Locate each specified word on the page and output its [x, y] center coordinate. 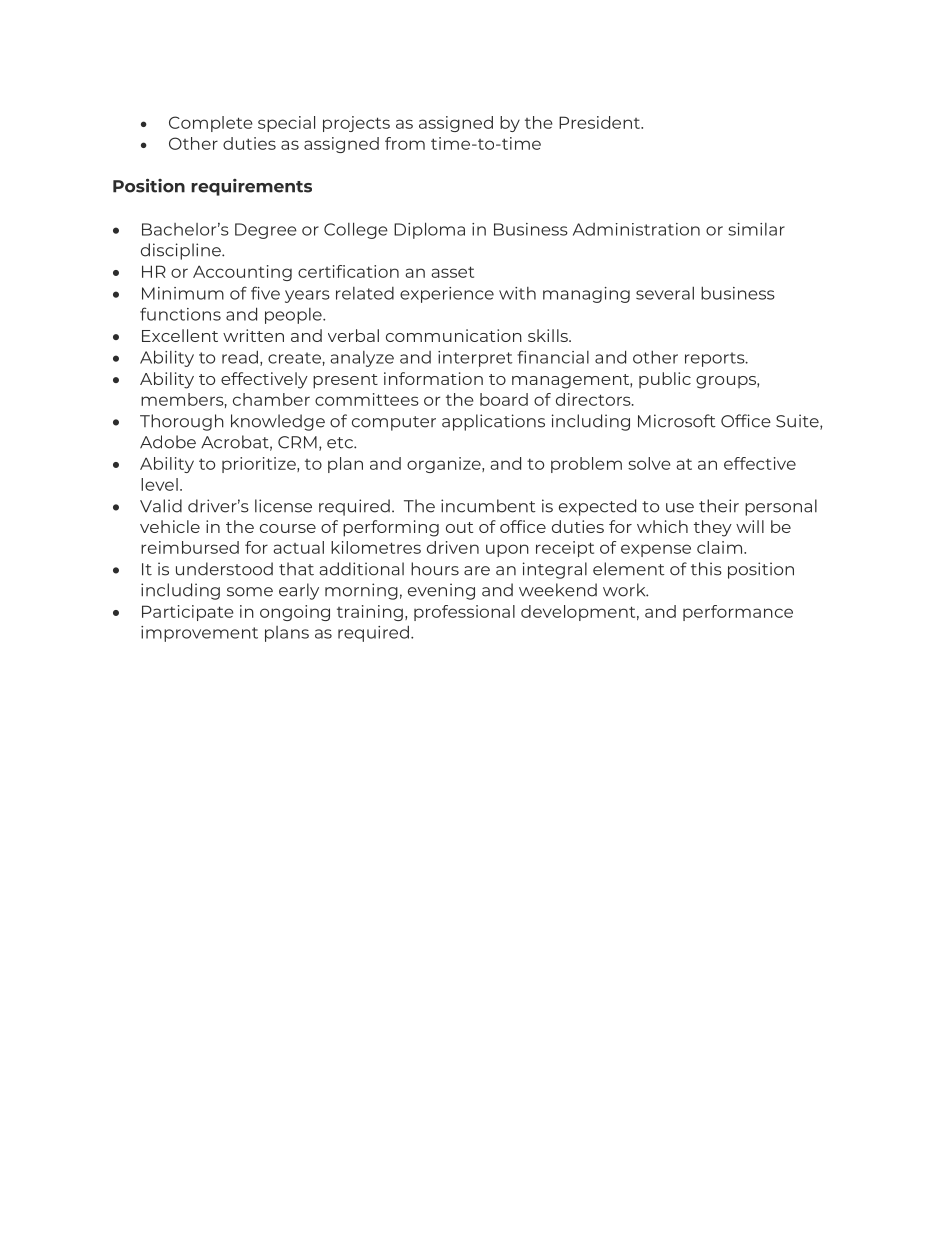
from [405, 143]
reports [716, 359]
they [713, 528]
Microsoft [677, 421]
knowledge [278, 422]
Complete [211, 124]
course [288, 528]
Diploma [429, 230]
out [459, 527]
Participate [188, 613]
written [253, 335]
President [601, 122]
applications [493, 422]
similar [756, 229]
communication [454, 335]
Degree [266, 231]
